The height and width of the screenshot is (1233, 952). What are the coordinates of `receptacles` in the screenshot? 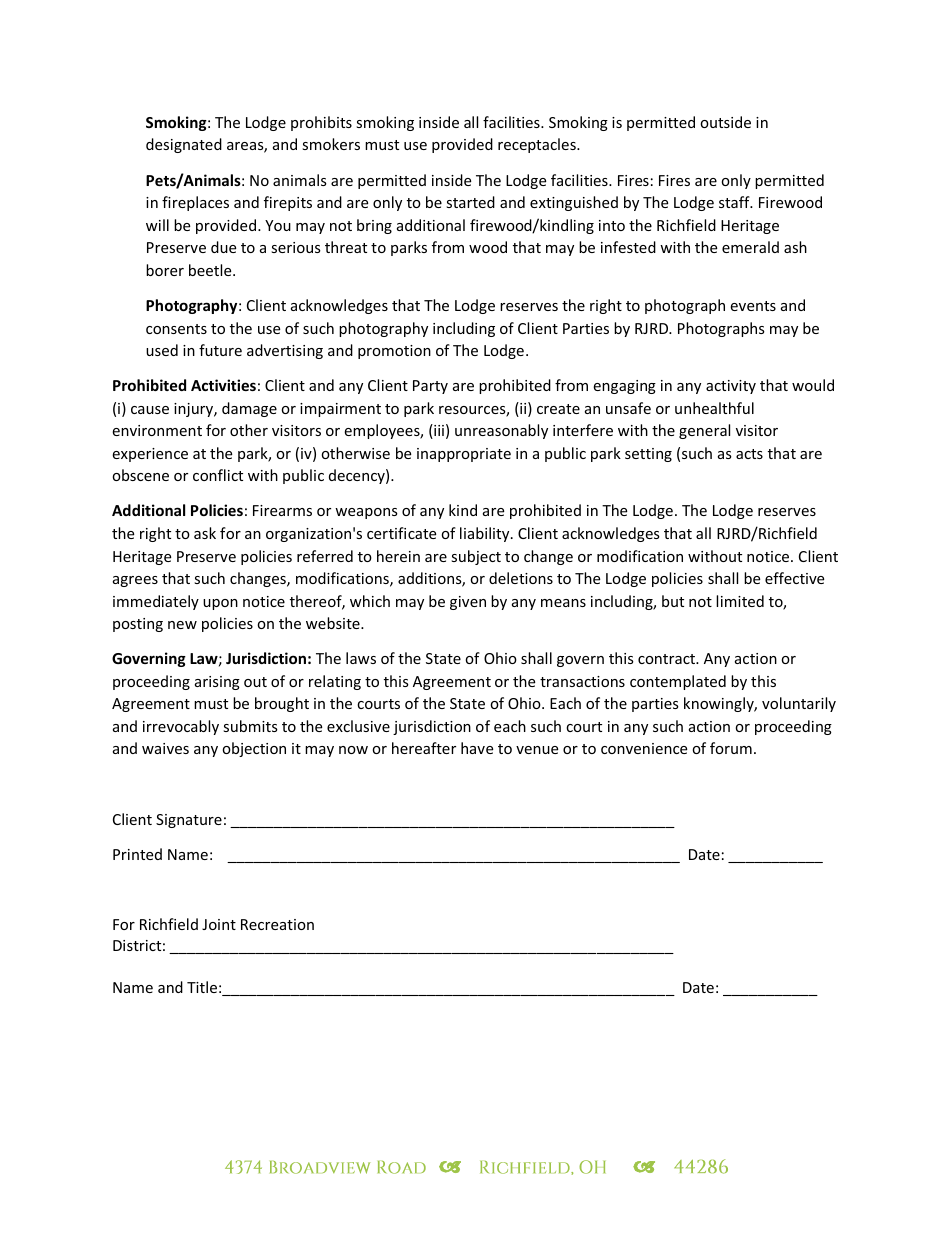 It's located at (538, 145).
